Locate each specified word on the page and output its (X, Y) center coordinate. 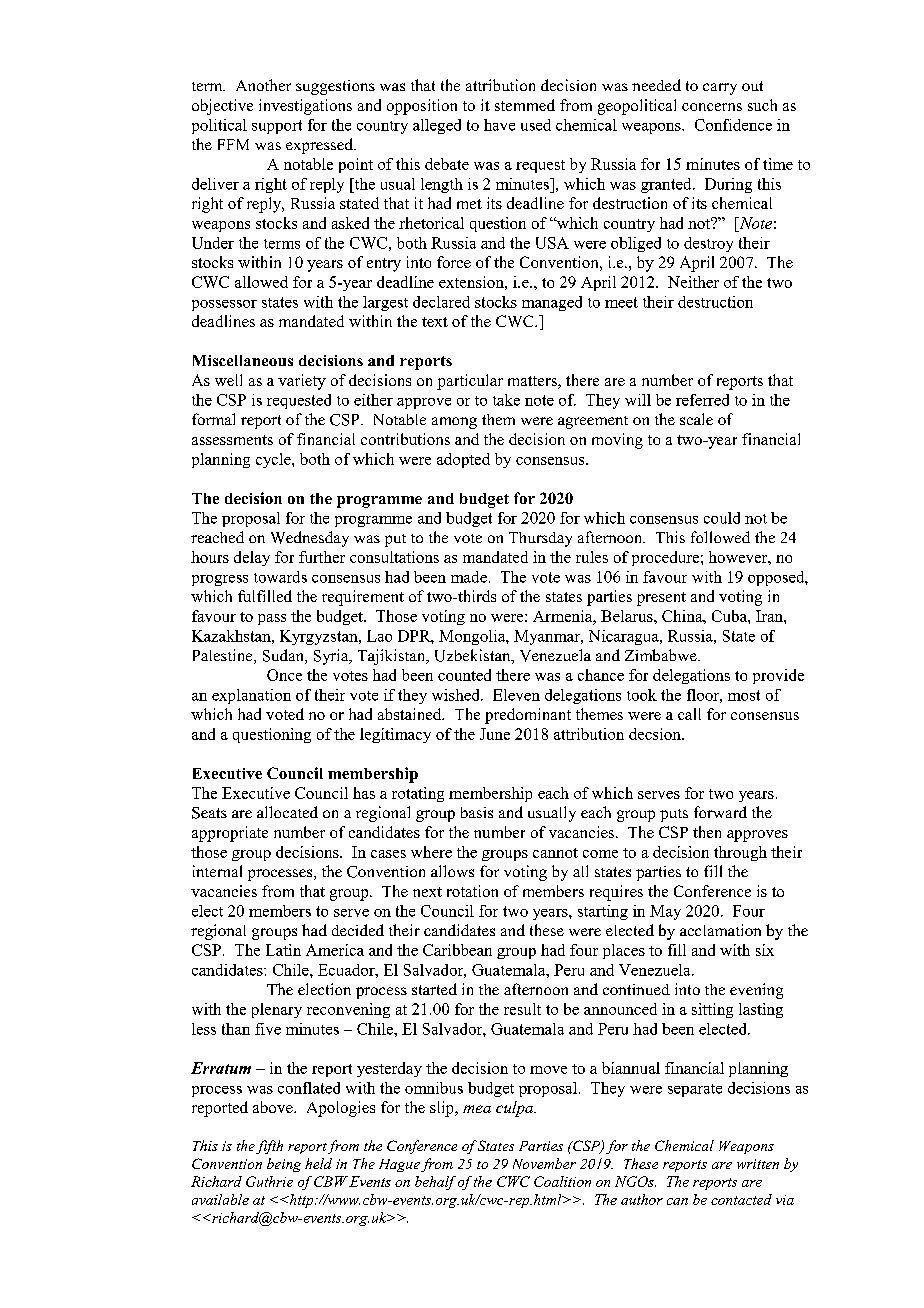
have (499, 125)
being (284, 1165)
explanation (251, 696)
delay (252, 558)
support (277, 127)
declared (441, 302)
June (495, 734)
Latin (283, 950)
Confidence (733, 125)
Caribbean (457, 950)
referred (702, 400)
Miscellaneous (243, 360)
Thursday (540, 539)
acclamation (720, 930)
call (689, 714)
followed (720, 537)
